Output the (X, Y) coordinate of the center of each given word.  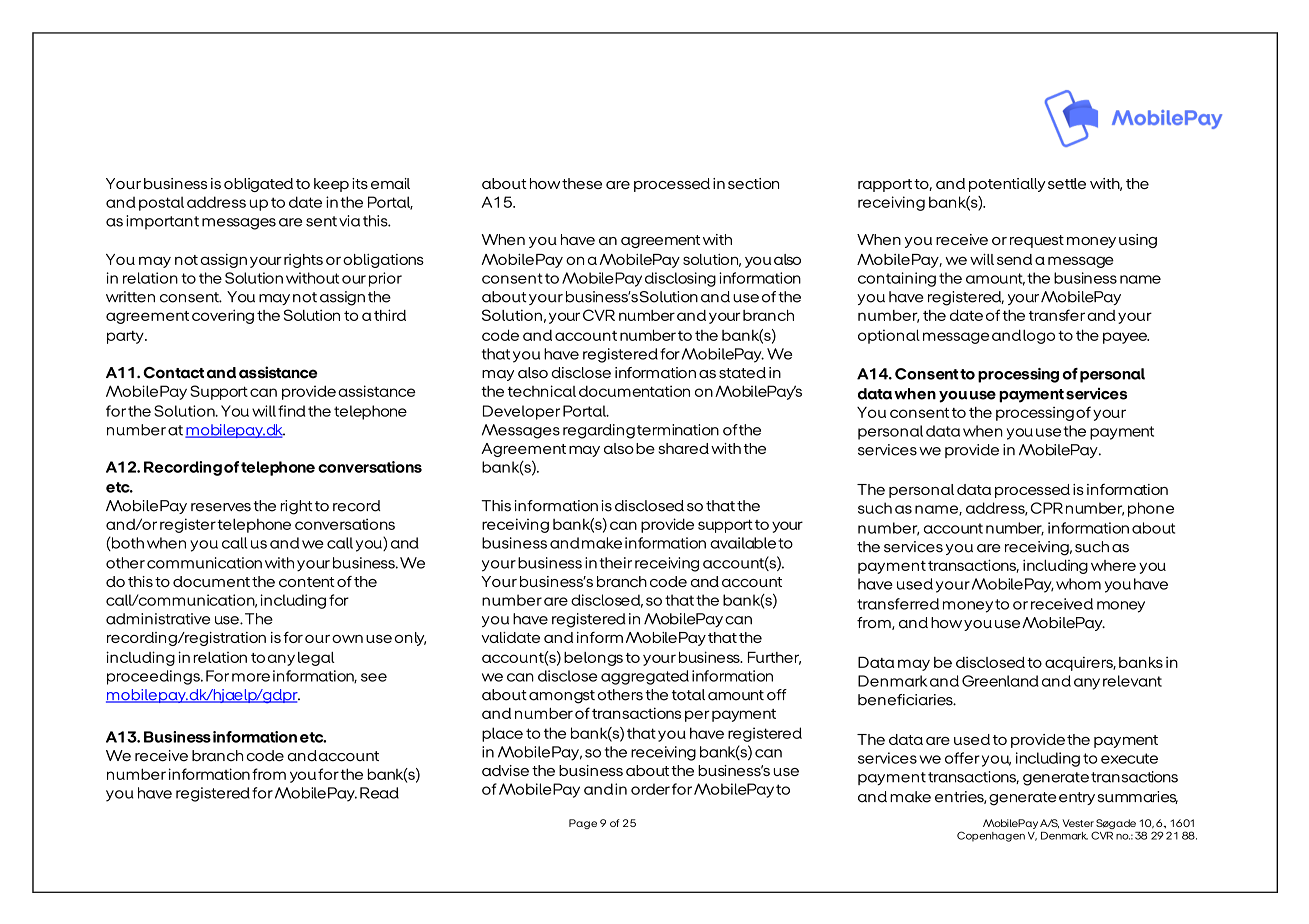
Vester (1078, 823)
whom (1078, 584)
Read (379, 793)
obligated (258, 185)
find (291, 411)
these (582, 183)
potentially (1007, 185)
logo (1039, 336)
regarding (599, 431)
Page (583, 824)
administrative (158, 619)
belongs (593, 659)
